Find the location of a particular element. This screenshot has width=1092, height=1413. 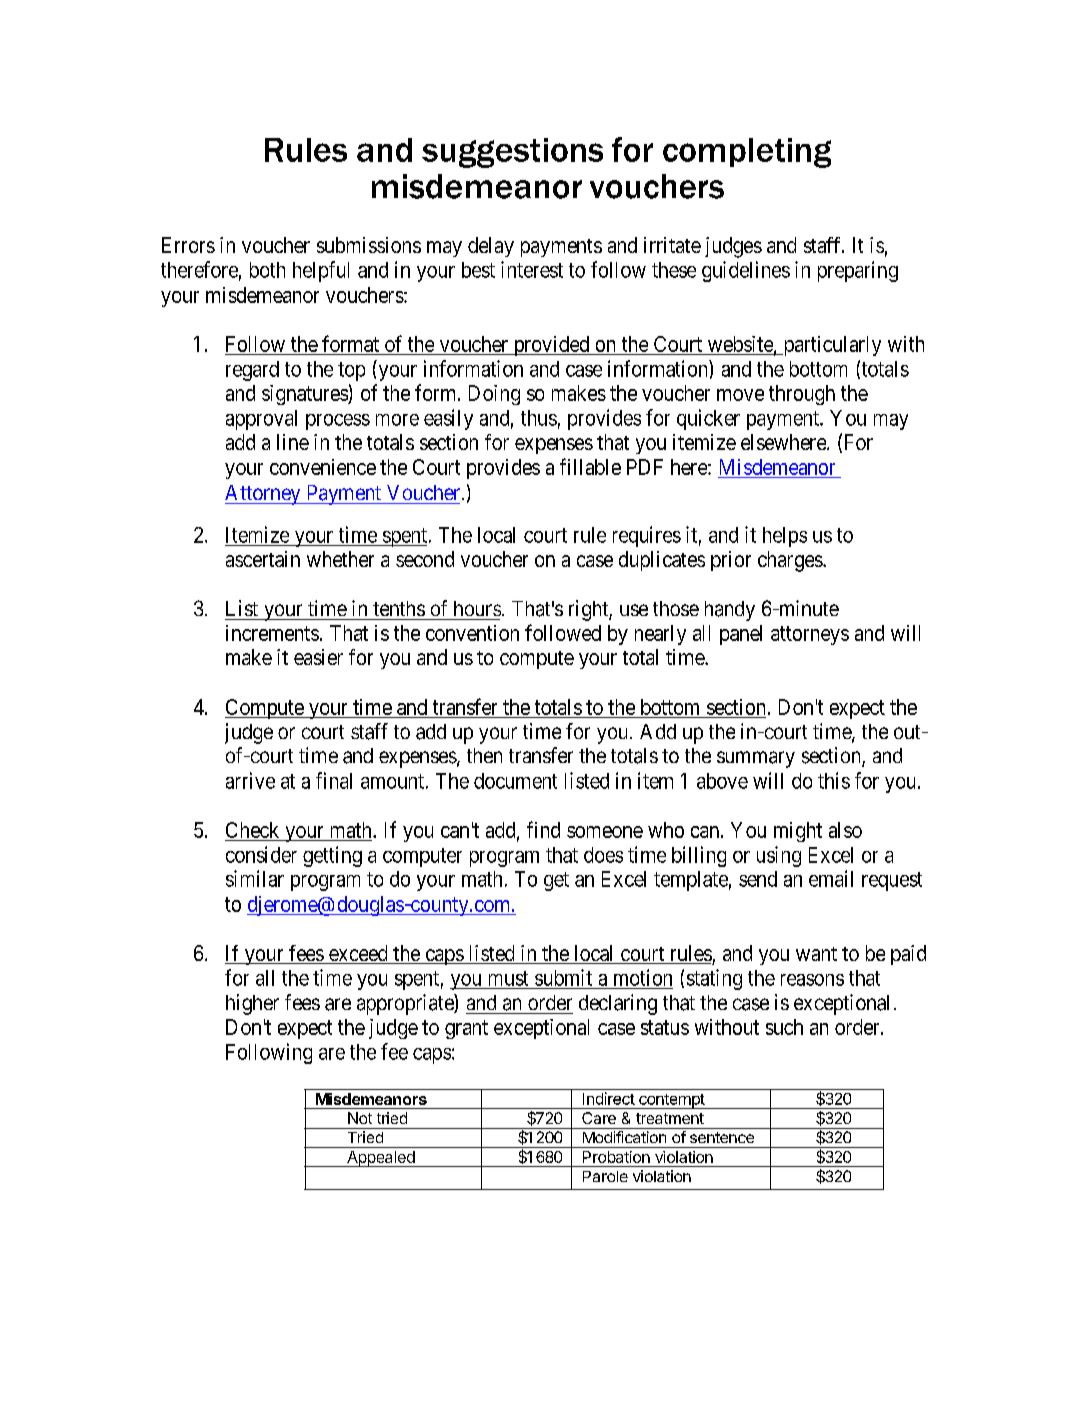

thus is located at coordinates (539, 418).
